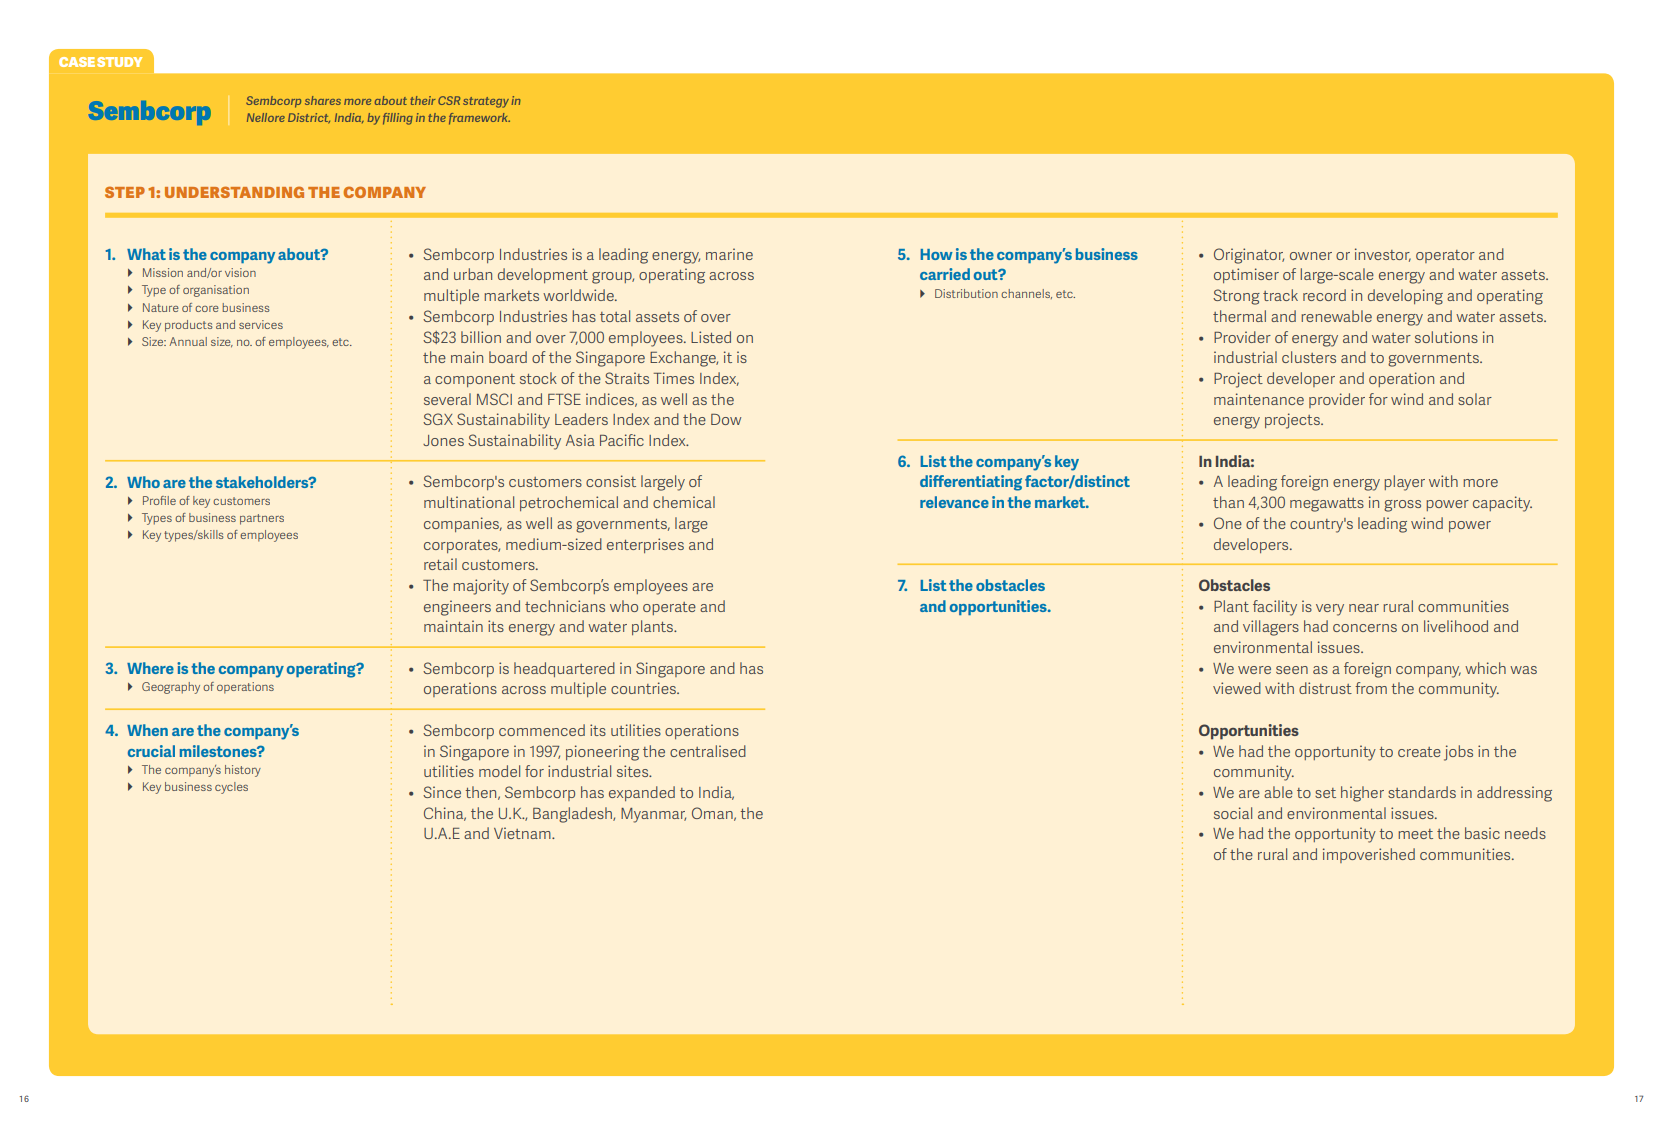 The width and height of the page is (1663, 1125). Describe the element at coordinates (726, 419) in the page. I see `Dow` at that location.
